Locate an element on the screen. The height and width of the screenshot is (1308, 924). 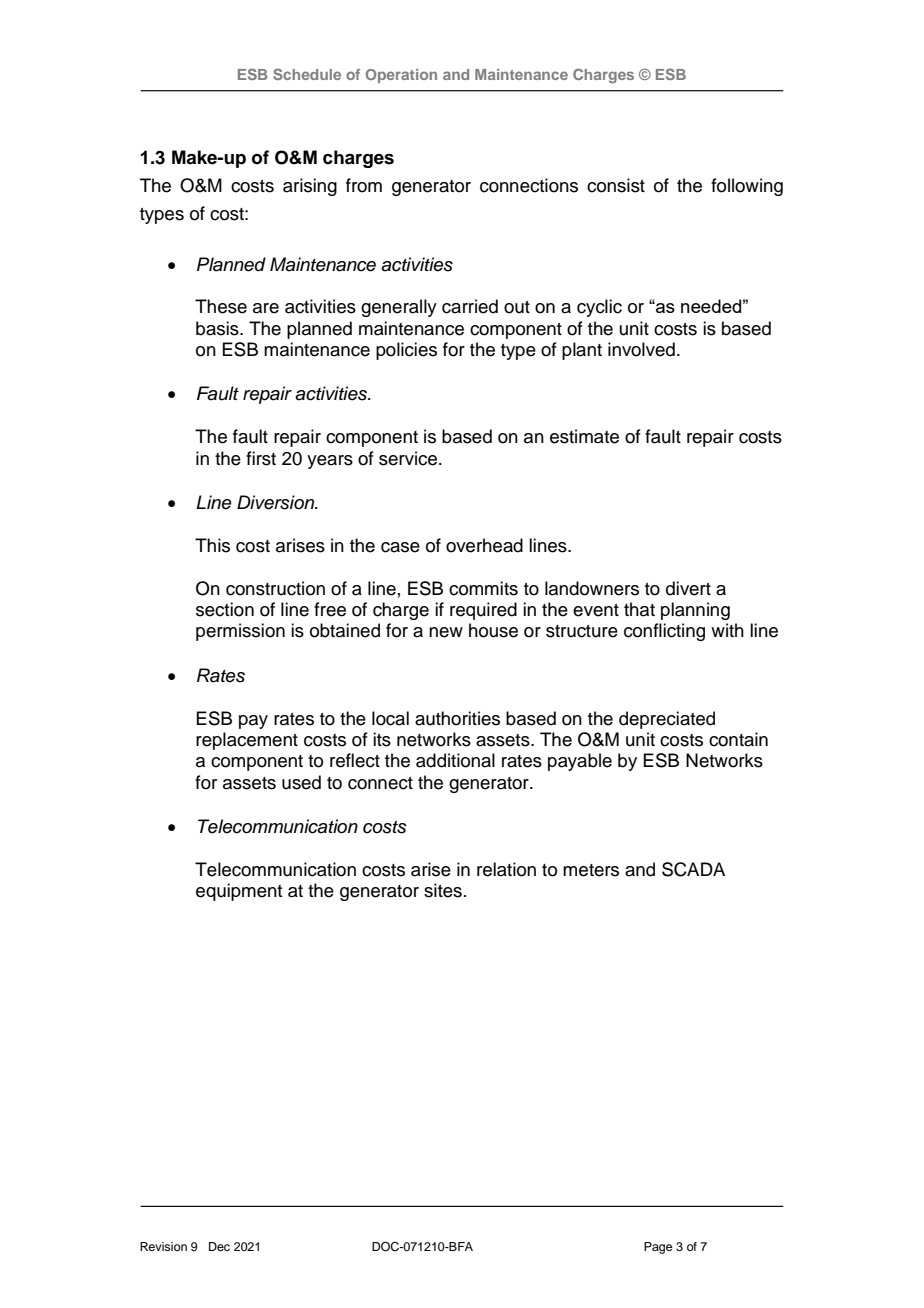
SCADA is located at coordinates (693, 869).
